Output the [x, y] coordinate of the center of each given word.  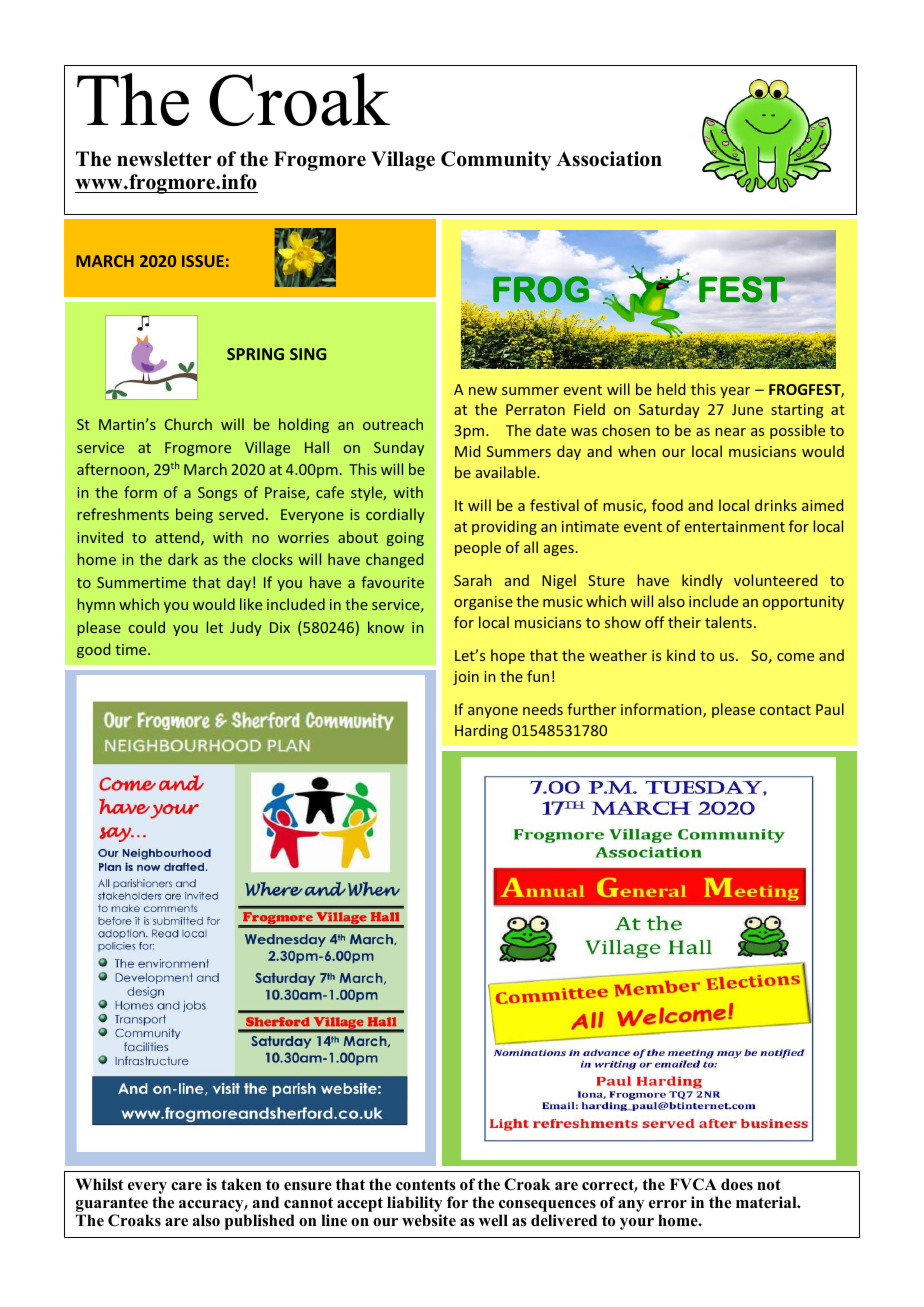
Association [609, 159]
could [147, 627]
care [186, 1186]
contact [785, 710]
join [466, 678]
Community [496, 161]
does [737, 1184]
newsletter [164, 159]
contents [426, 1185]
